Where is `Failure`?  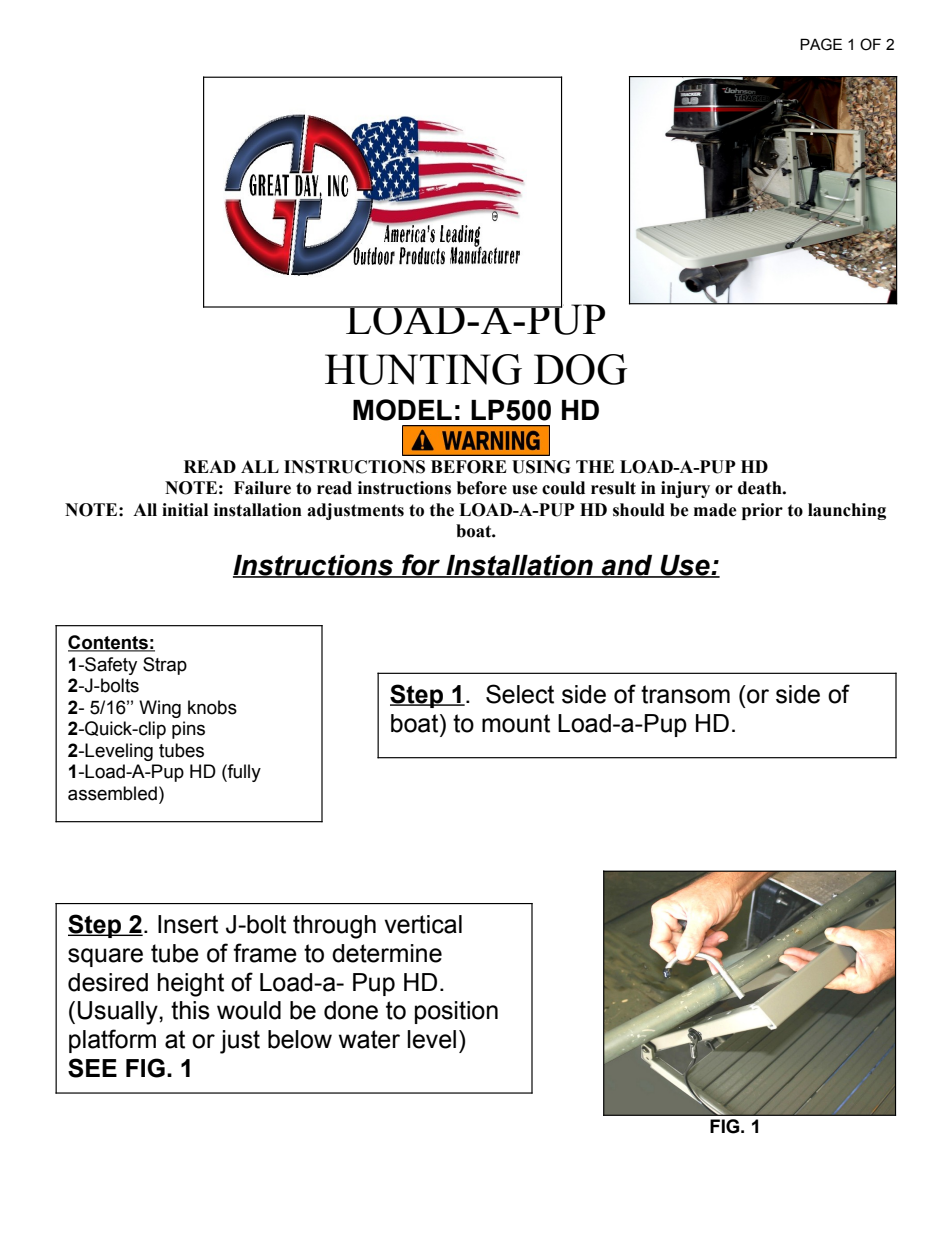
Failure is located at coordinates (262, 488).
